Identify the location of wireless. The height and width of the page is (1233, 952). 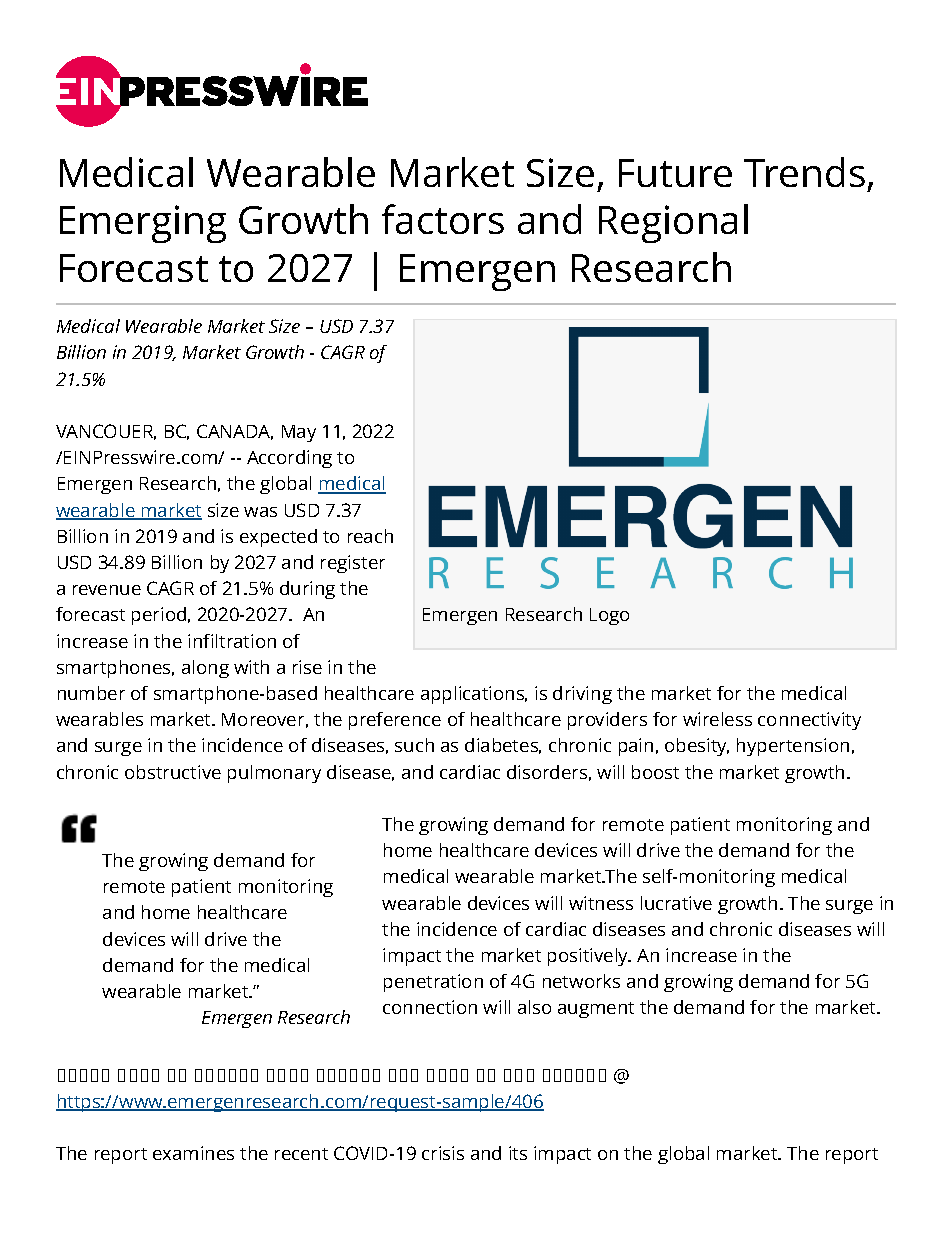
(717, 719).
